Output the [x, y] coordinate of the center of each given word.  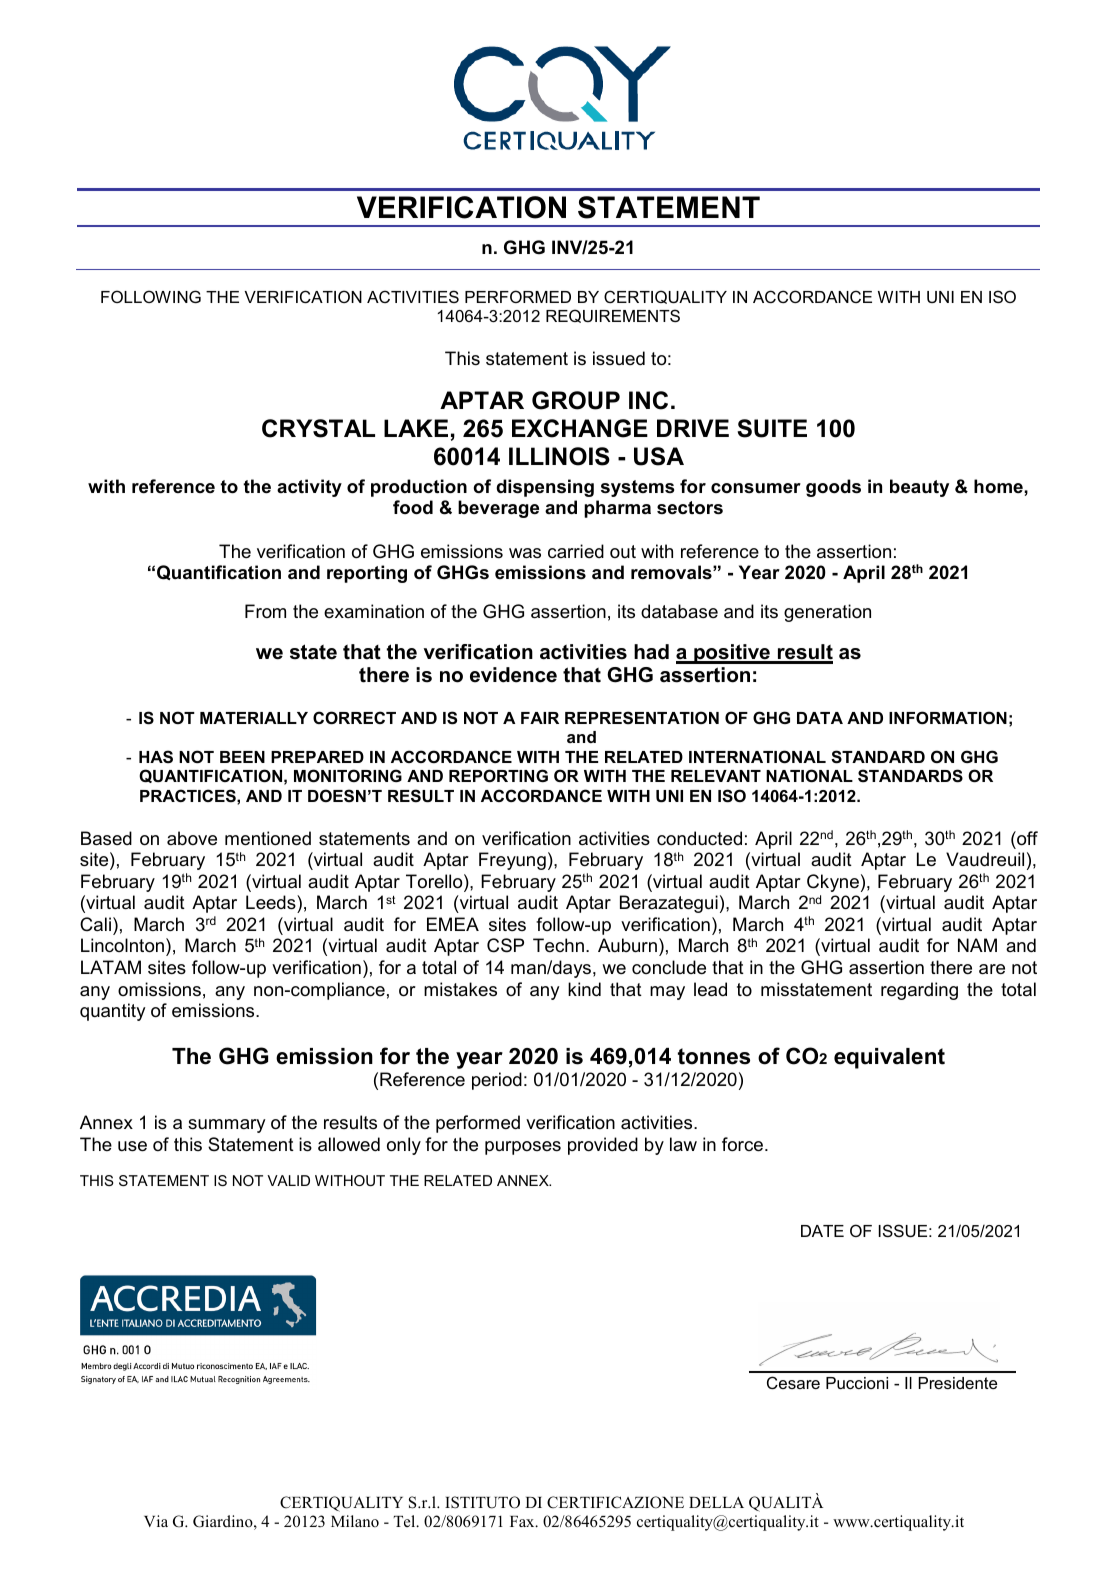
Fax [523, 1521]
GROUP [576, 400]
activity [309, 488]
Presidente [957, 1383]
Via [156, 1521]
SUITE [772, 428]
